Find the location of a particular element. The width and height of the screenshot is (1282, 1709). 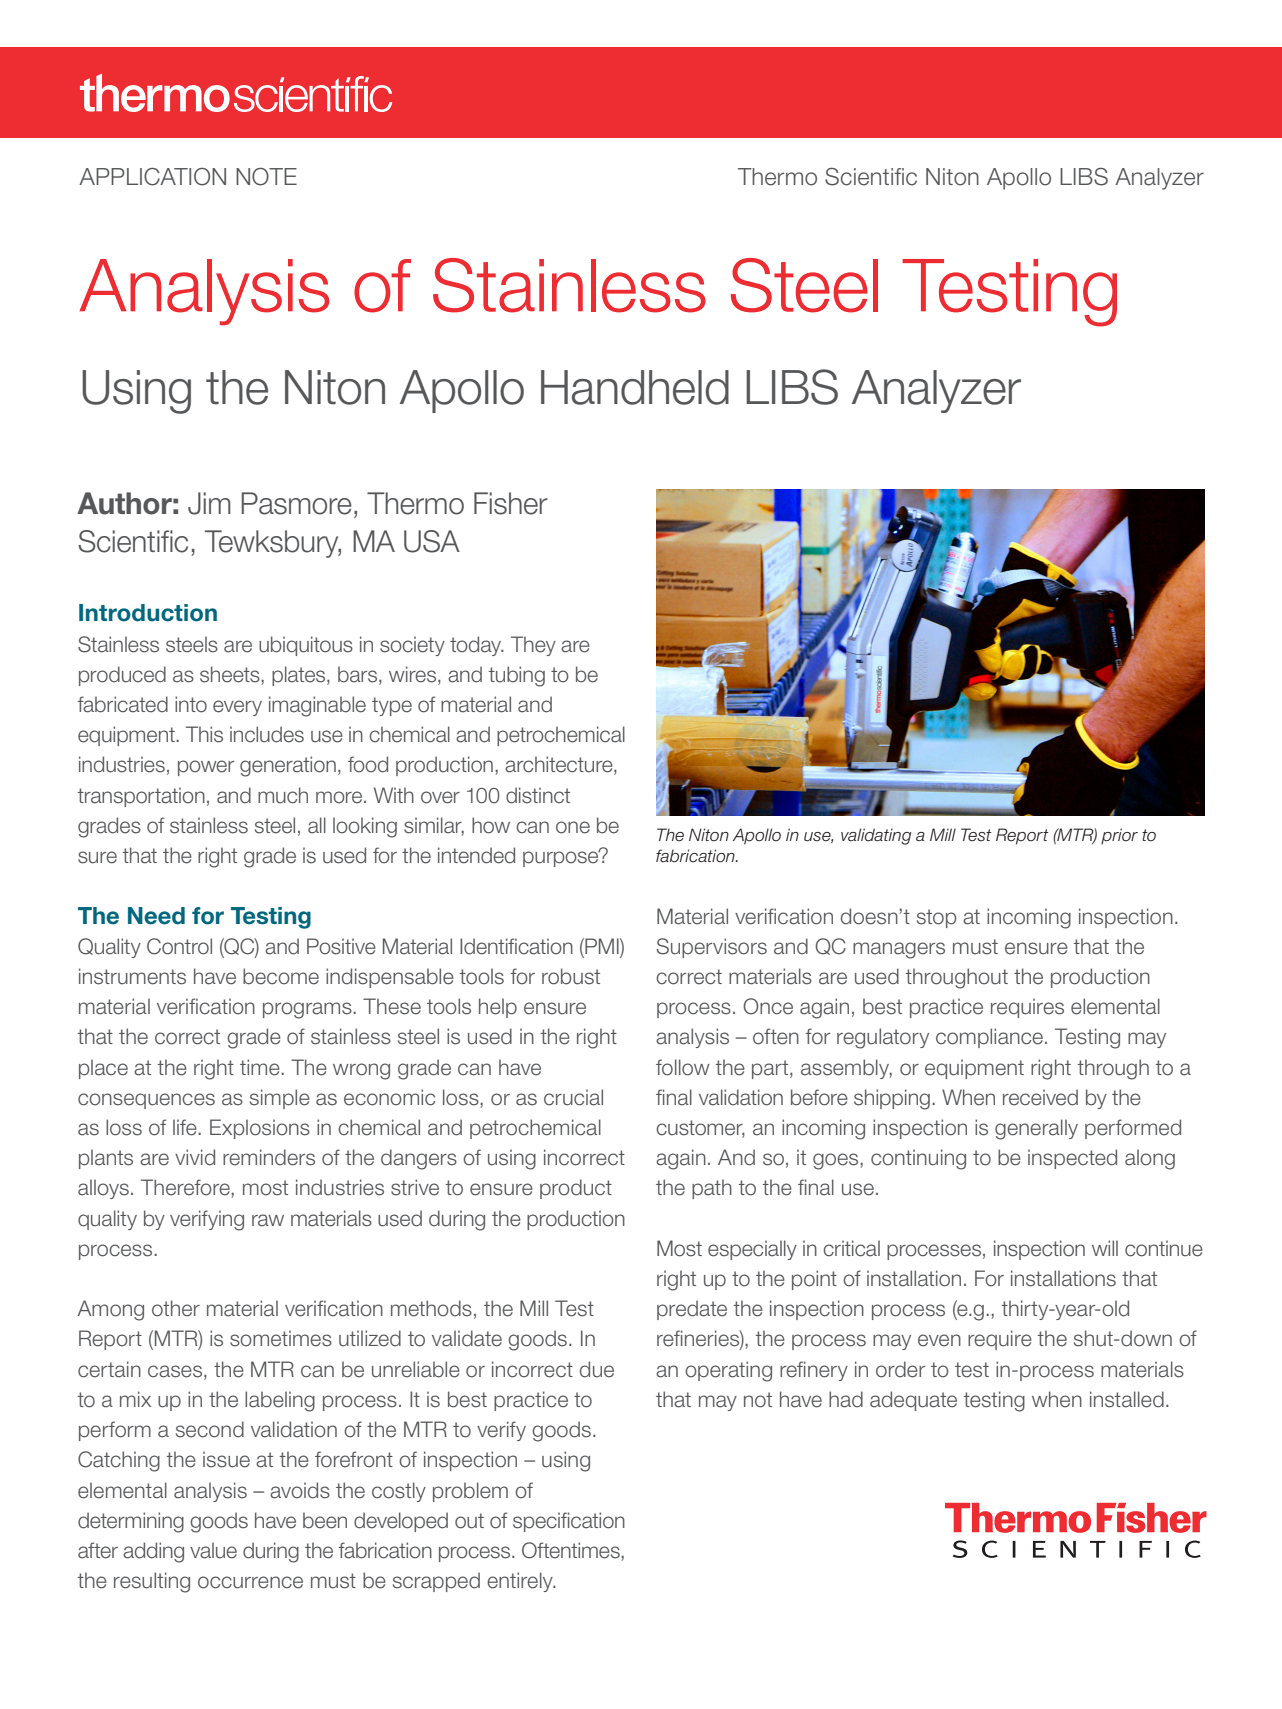

Fisher is located at coordinates (511, 503).
